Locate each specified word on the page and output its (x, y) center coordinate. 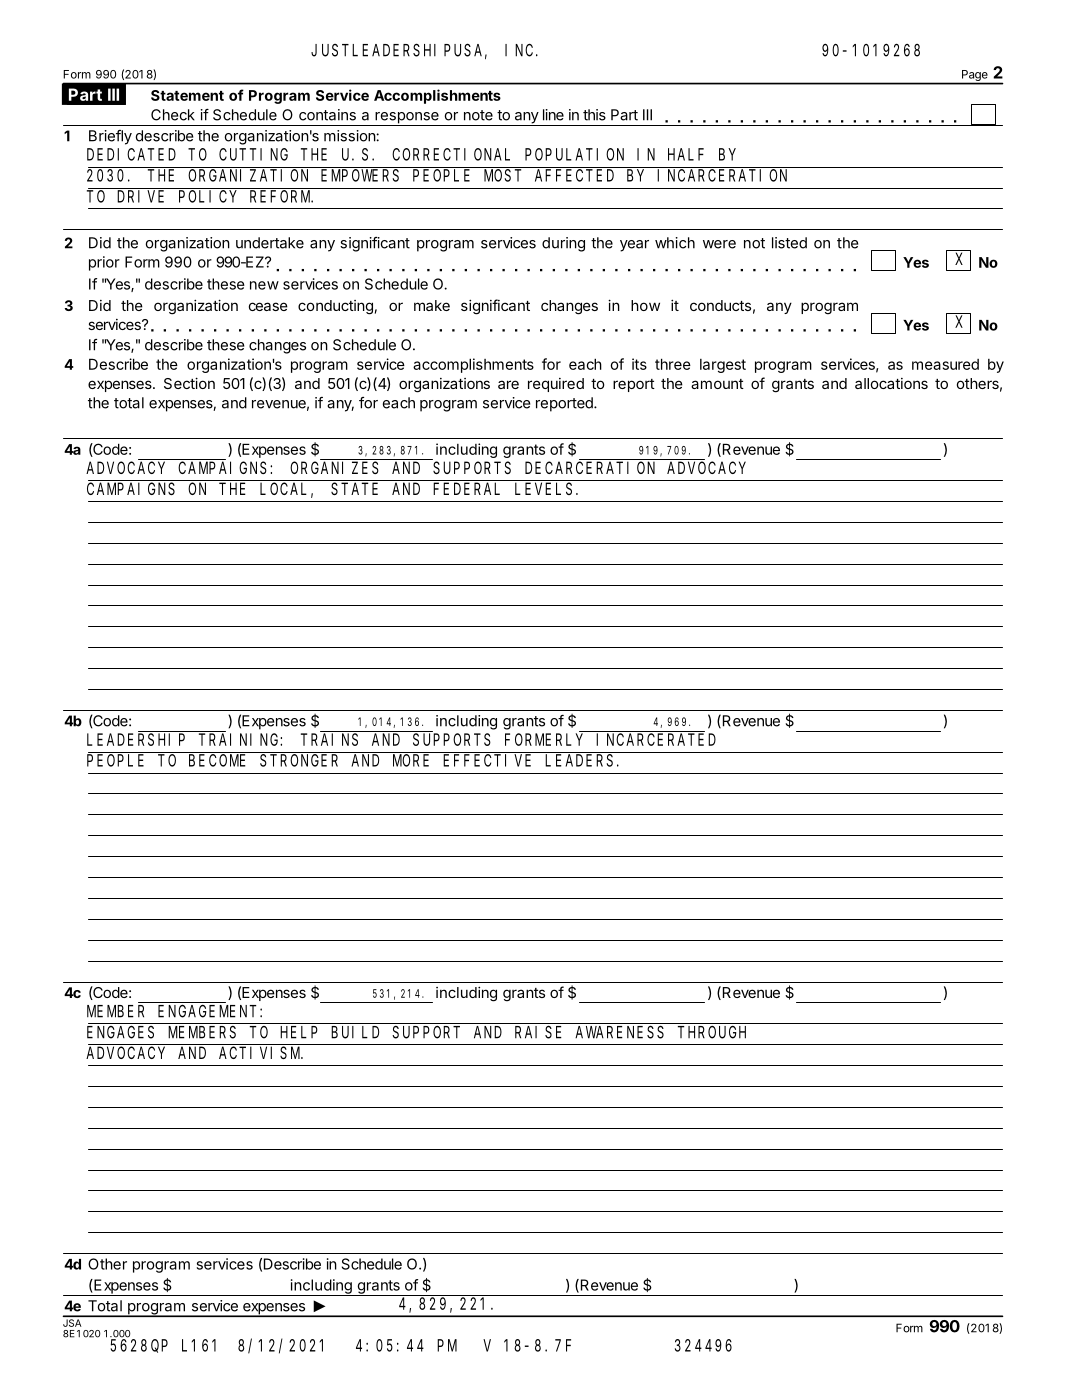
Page (975, 77)
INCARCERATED (656, 739)
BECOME (217, 760)
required (556, 385)
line (553, 115)
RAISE (538, 1032)
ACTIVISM (260, 1053)
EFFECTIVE (487, 760)
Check (173, 115)
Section (189, 383)
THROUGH (712, 1032)
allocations (891, 383)
